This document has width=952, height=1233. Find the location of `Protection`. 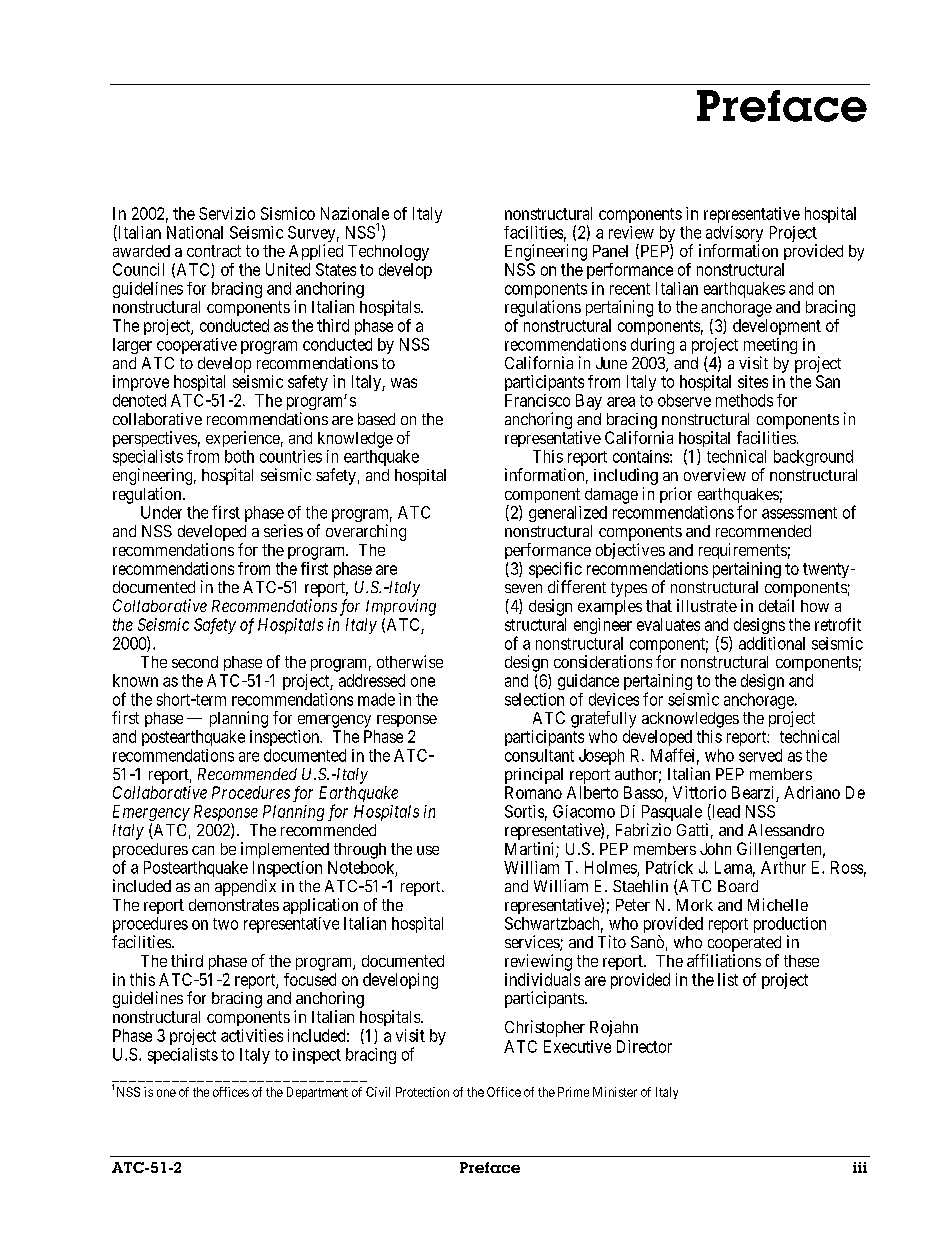

Protection is located at coordinates (422, 1092).
